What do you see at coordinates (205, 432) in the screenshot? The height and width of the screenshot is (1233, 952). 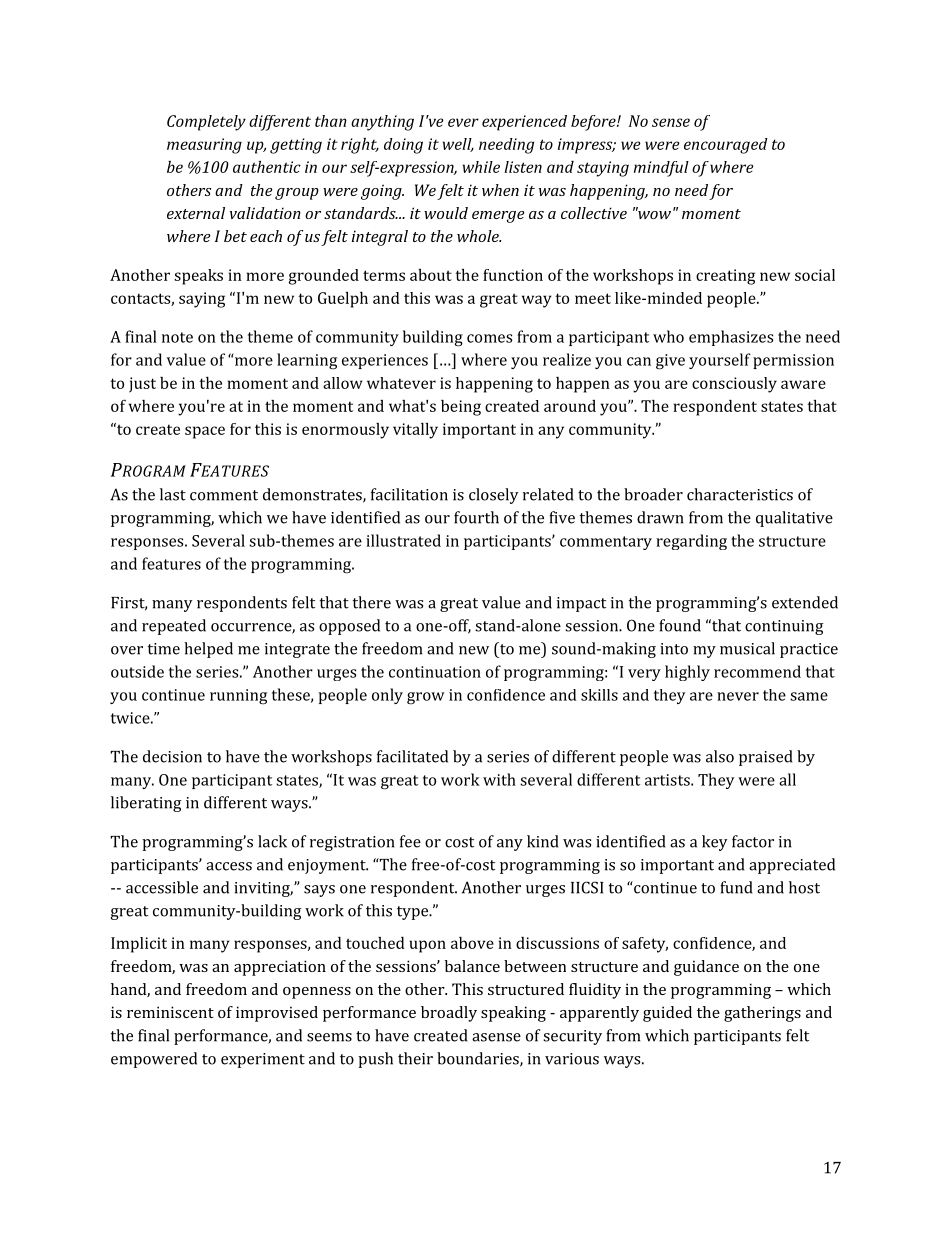 I see `space` at bounding box center [205, 432].
